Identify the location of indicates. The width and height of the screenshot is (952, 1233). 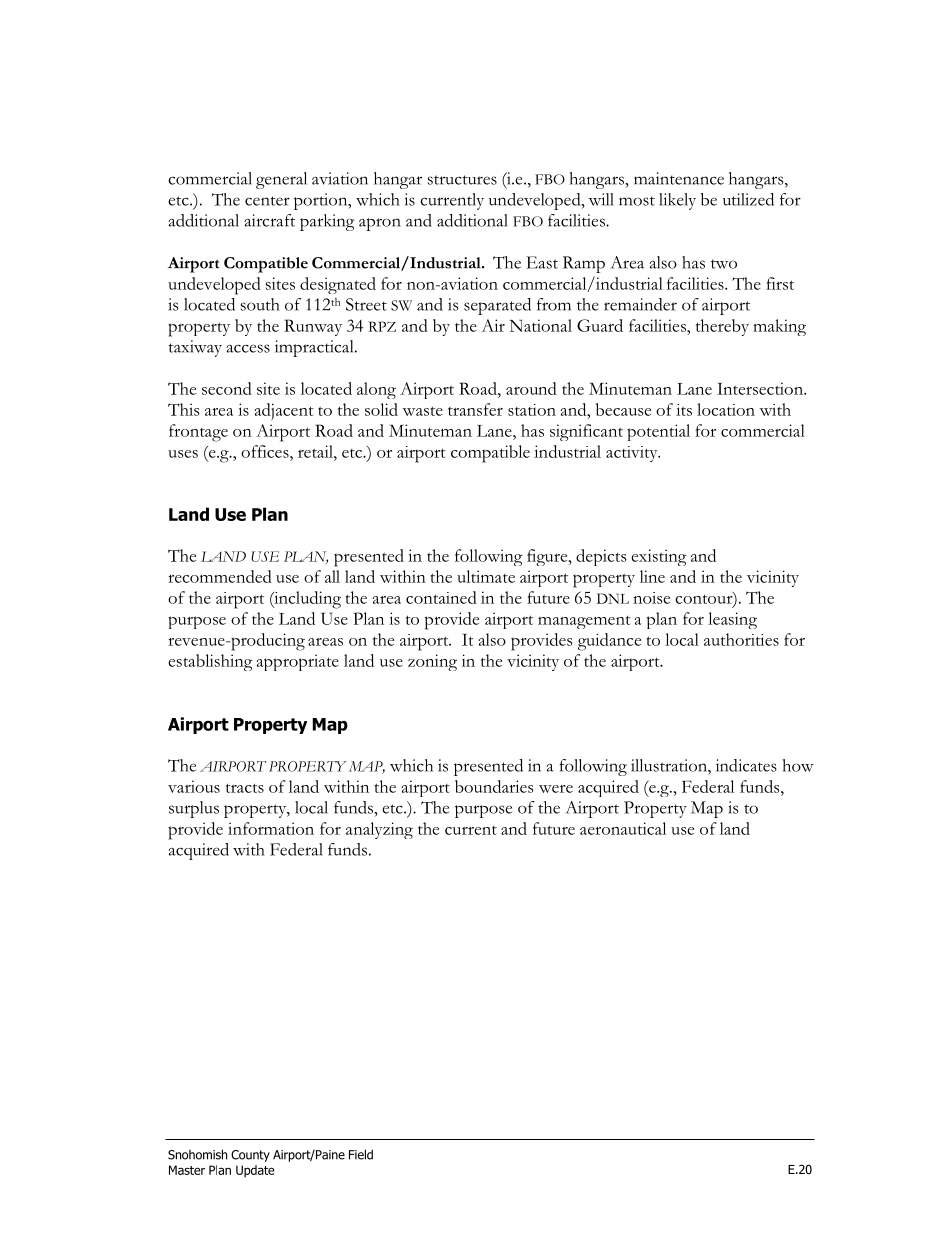
(746, 765).
